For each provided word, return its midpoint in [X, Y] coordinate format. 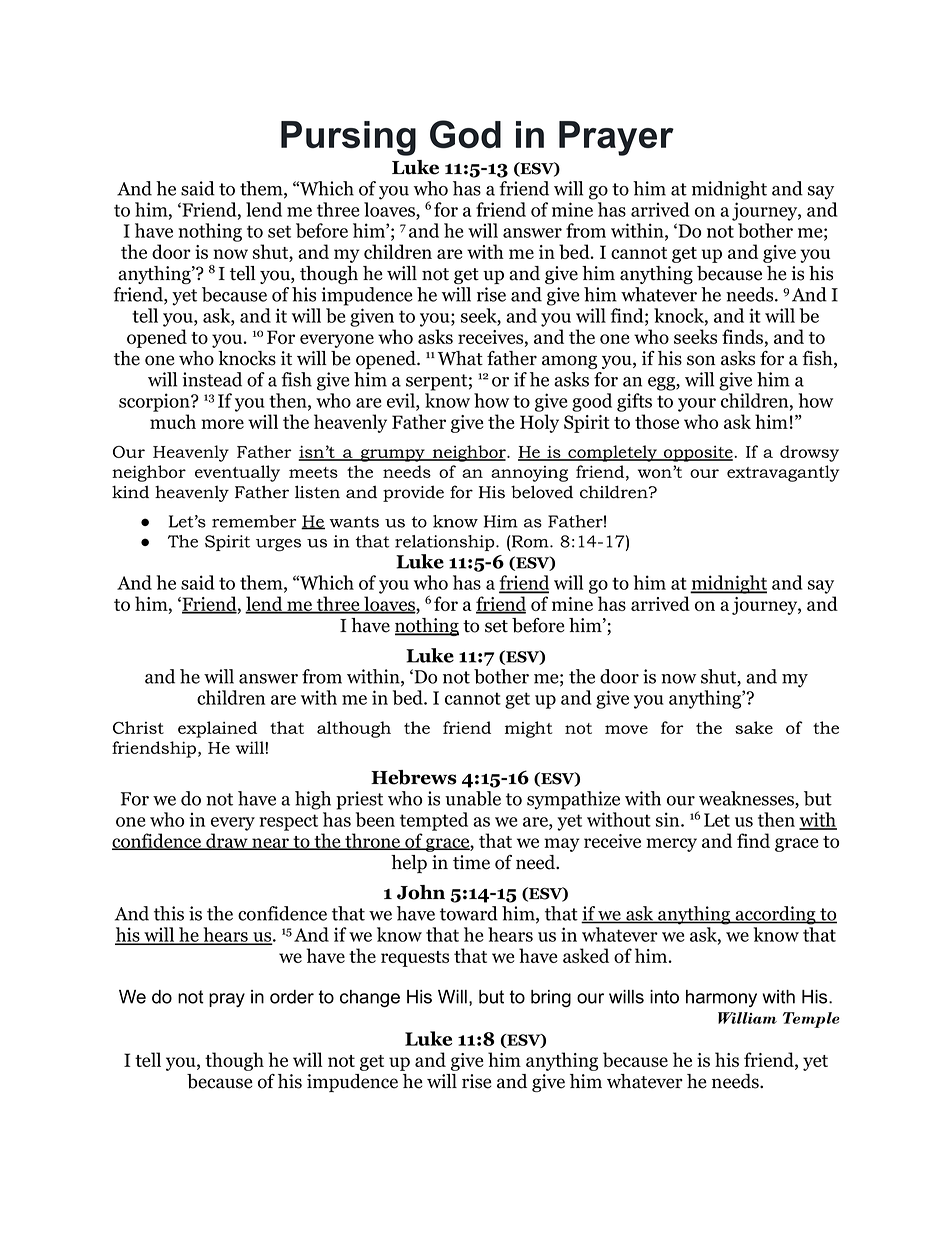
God [465, 134]
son [701, 360]
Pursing [348, 138]
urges [278, 545]
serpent [436, 382]
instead [212, 379]
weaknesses [747, 799]
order [292, 997]
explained [217, 729]
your [697, 405]
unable [473, 798]
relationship [446, 543]
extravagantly [783, 473]
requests [415, 959]
